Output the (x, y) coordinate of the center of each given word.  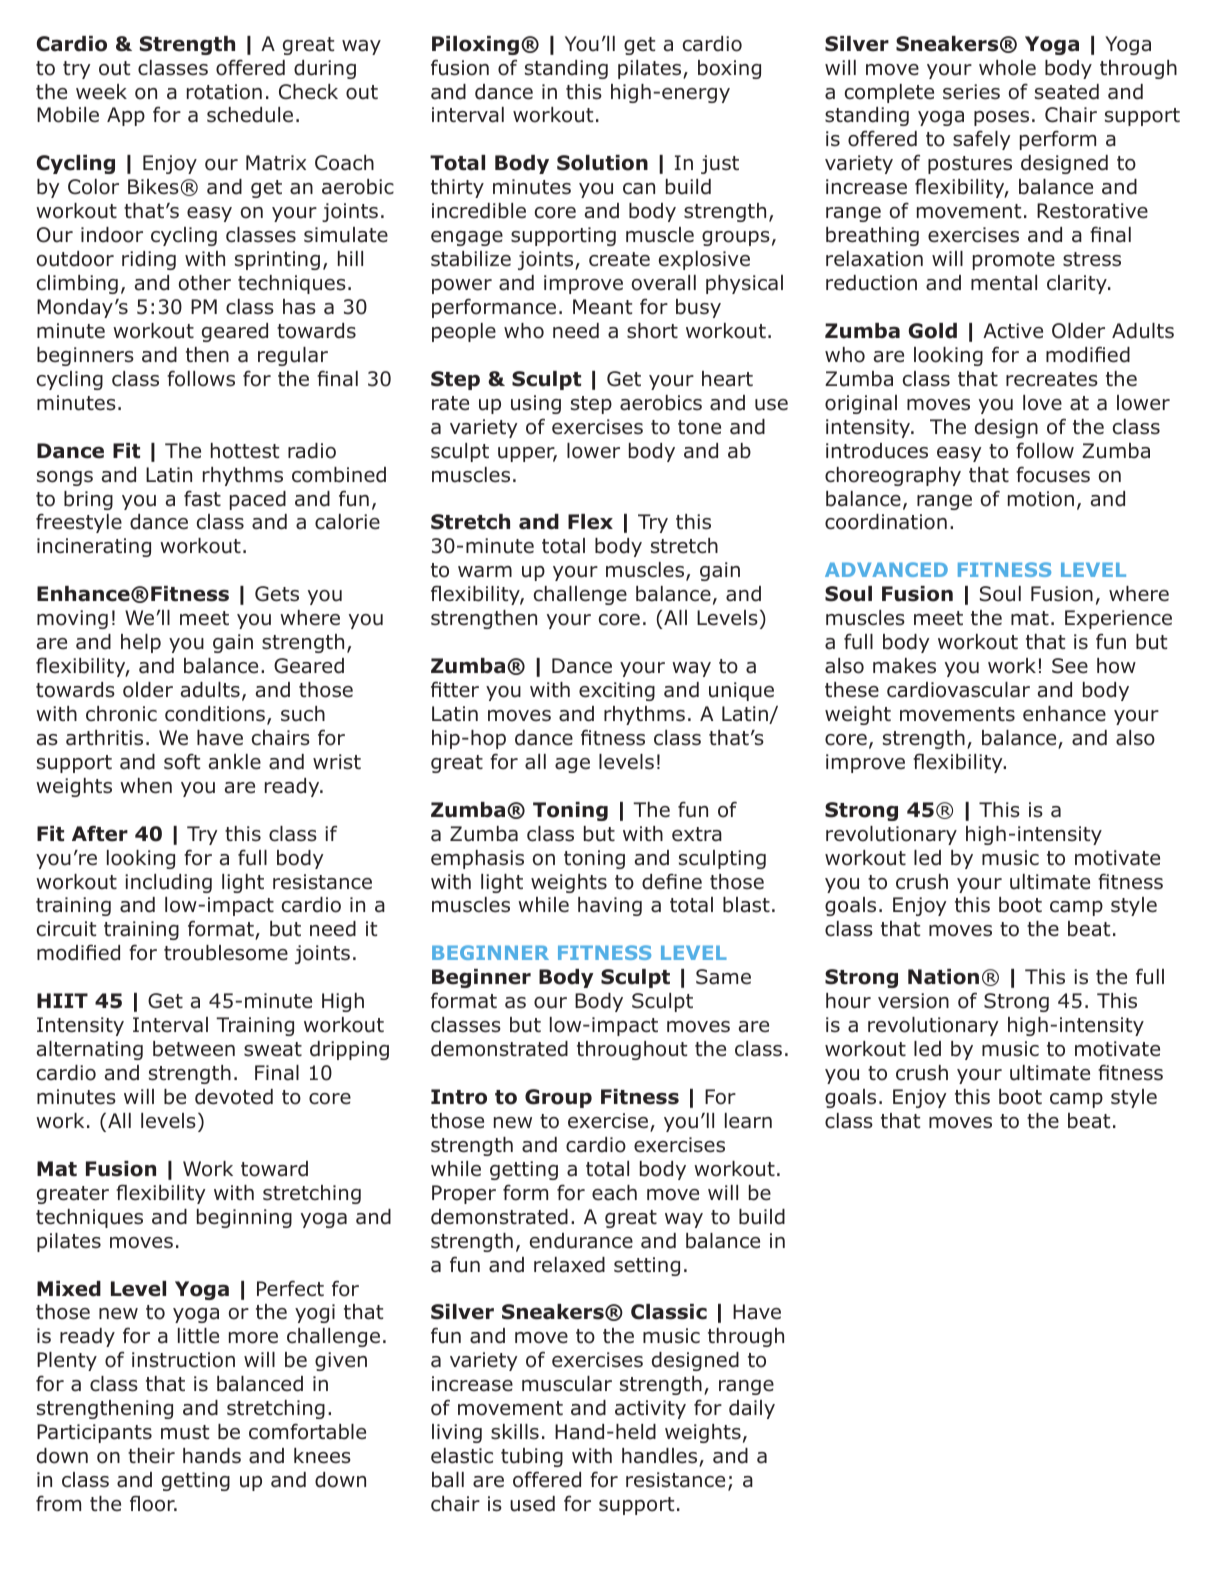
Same (723, 977)
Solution (602, 163)
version (913, 1001)
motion (1041, 499)
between (194, 1049)
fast (202, 498)
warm (485, 572)
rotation (224, 92)
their (151, 1456)
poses (1001, 118)
